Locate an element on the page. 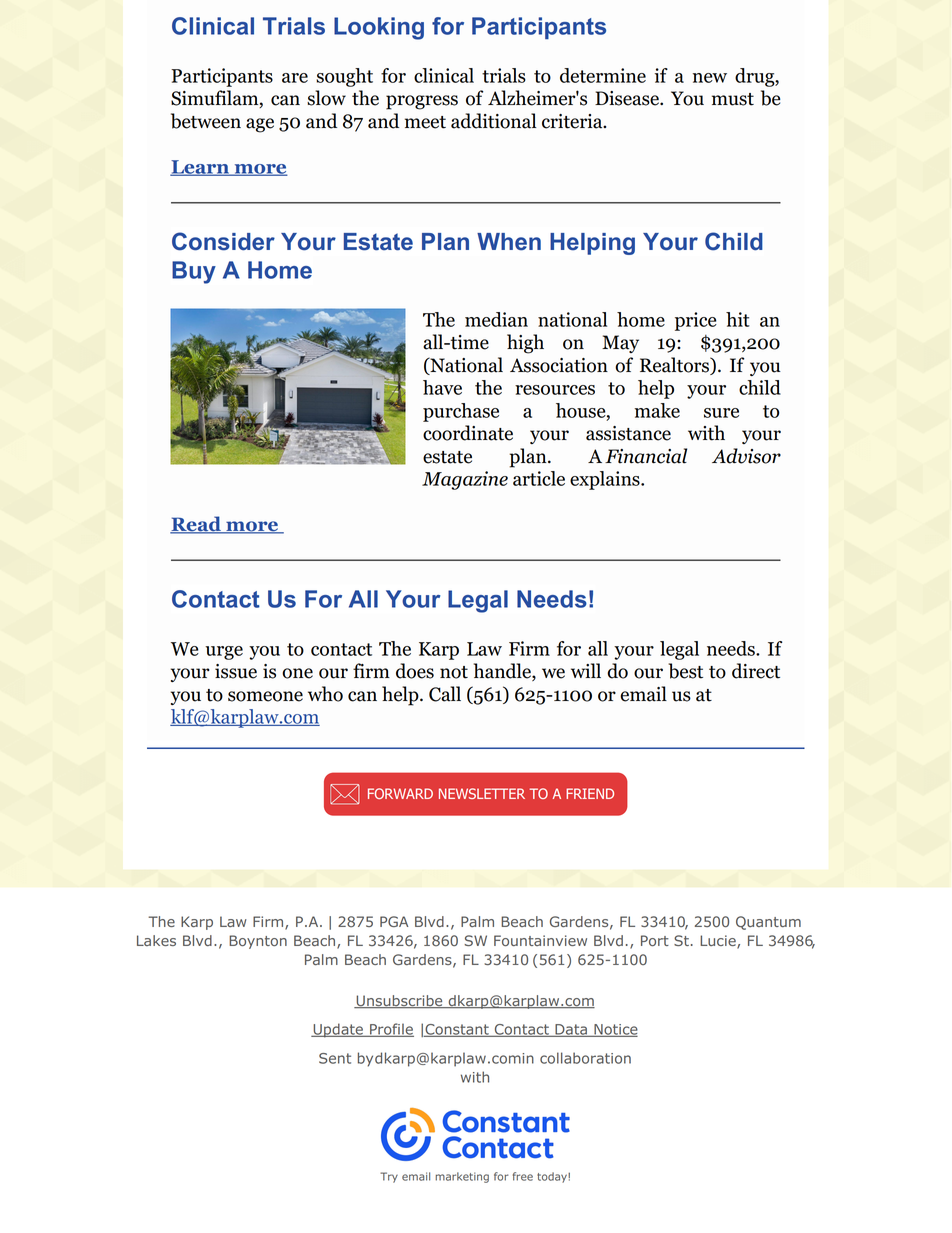  between is located at coordinates (206, 121).
